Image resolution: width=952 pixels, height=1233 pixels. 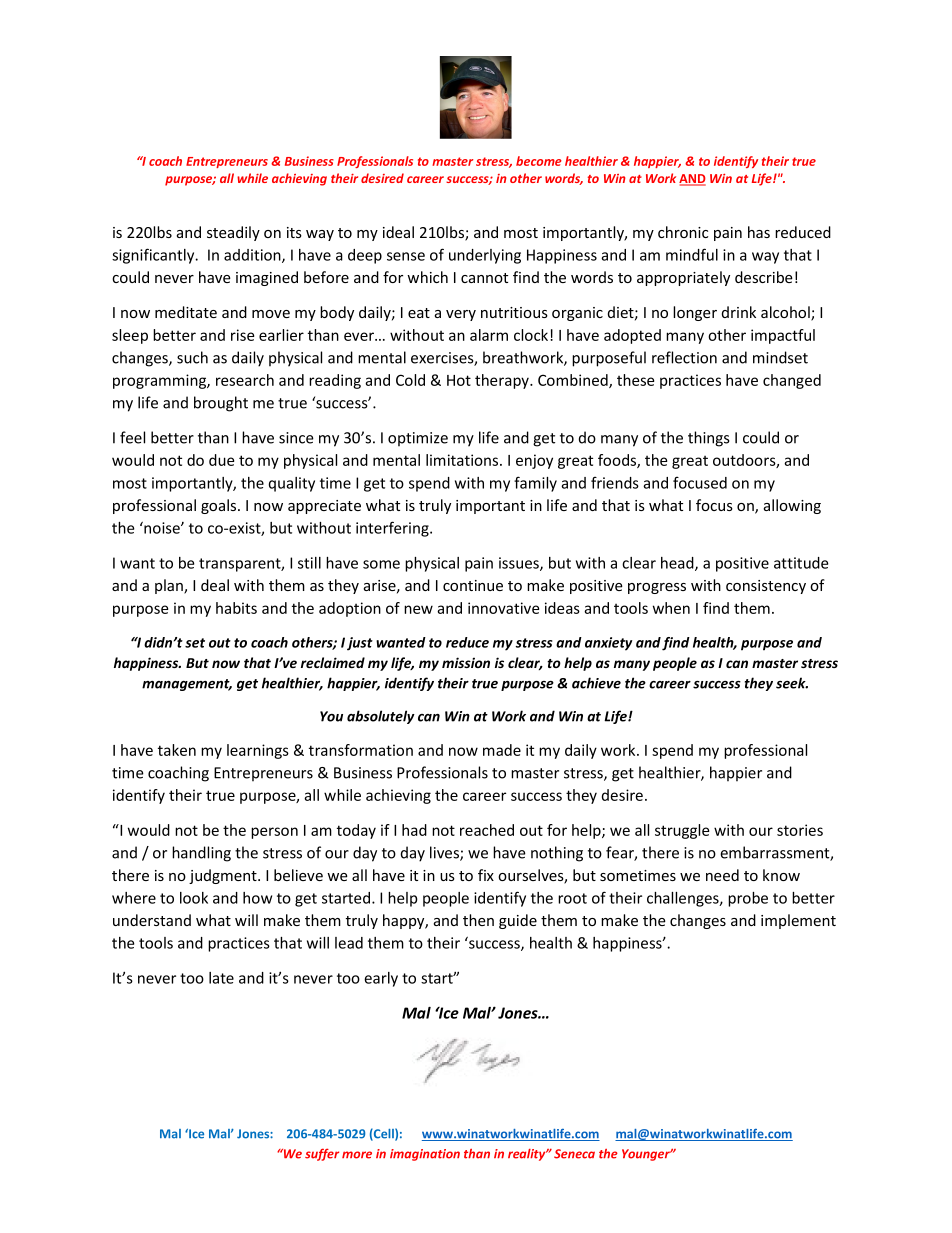 I want to click on mission, so click(x=466, y=662).
